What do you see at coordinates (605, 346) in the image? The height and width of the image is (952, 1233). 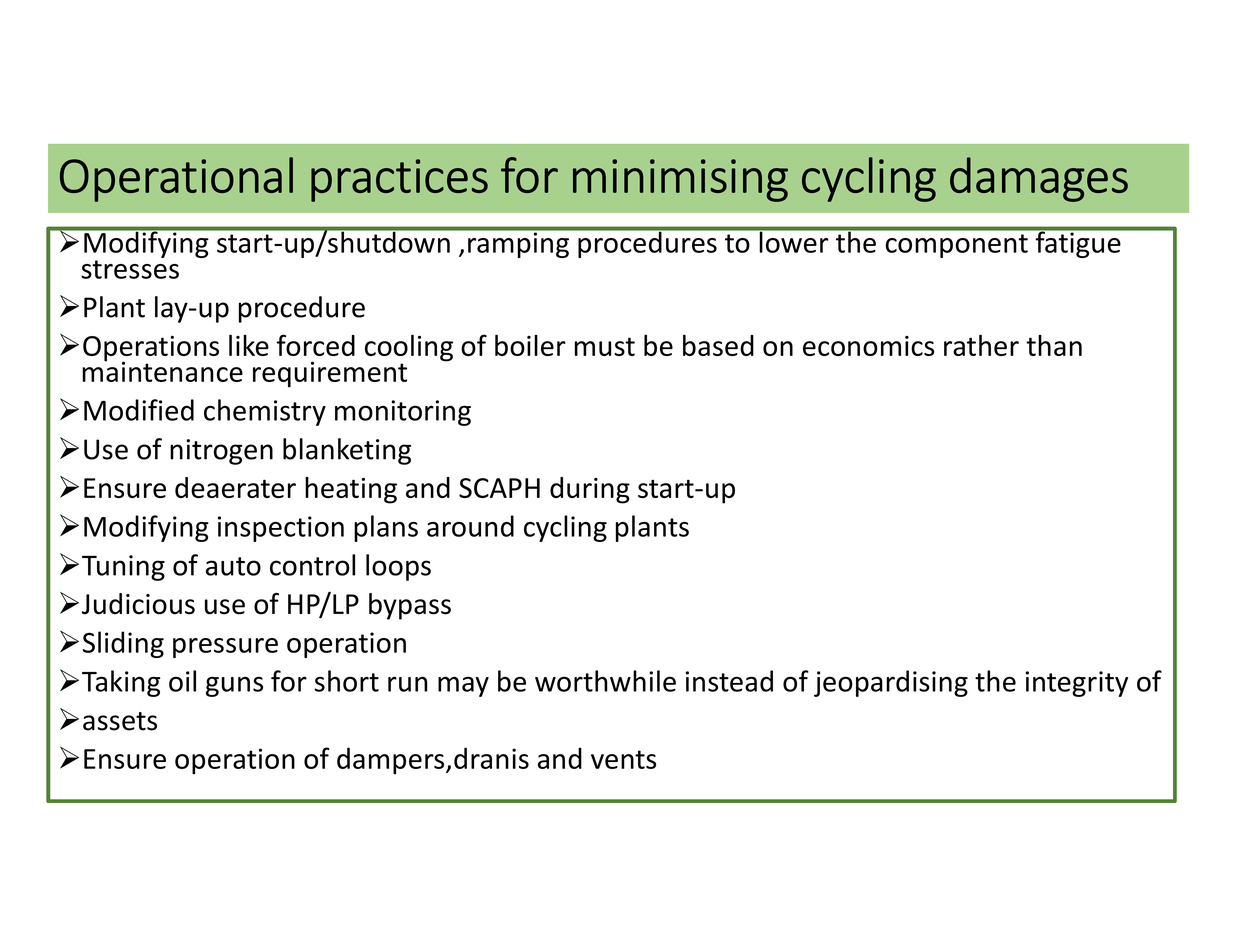 I see `must` at bounding box center [605, 346].
